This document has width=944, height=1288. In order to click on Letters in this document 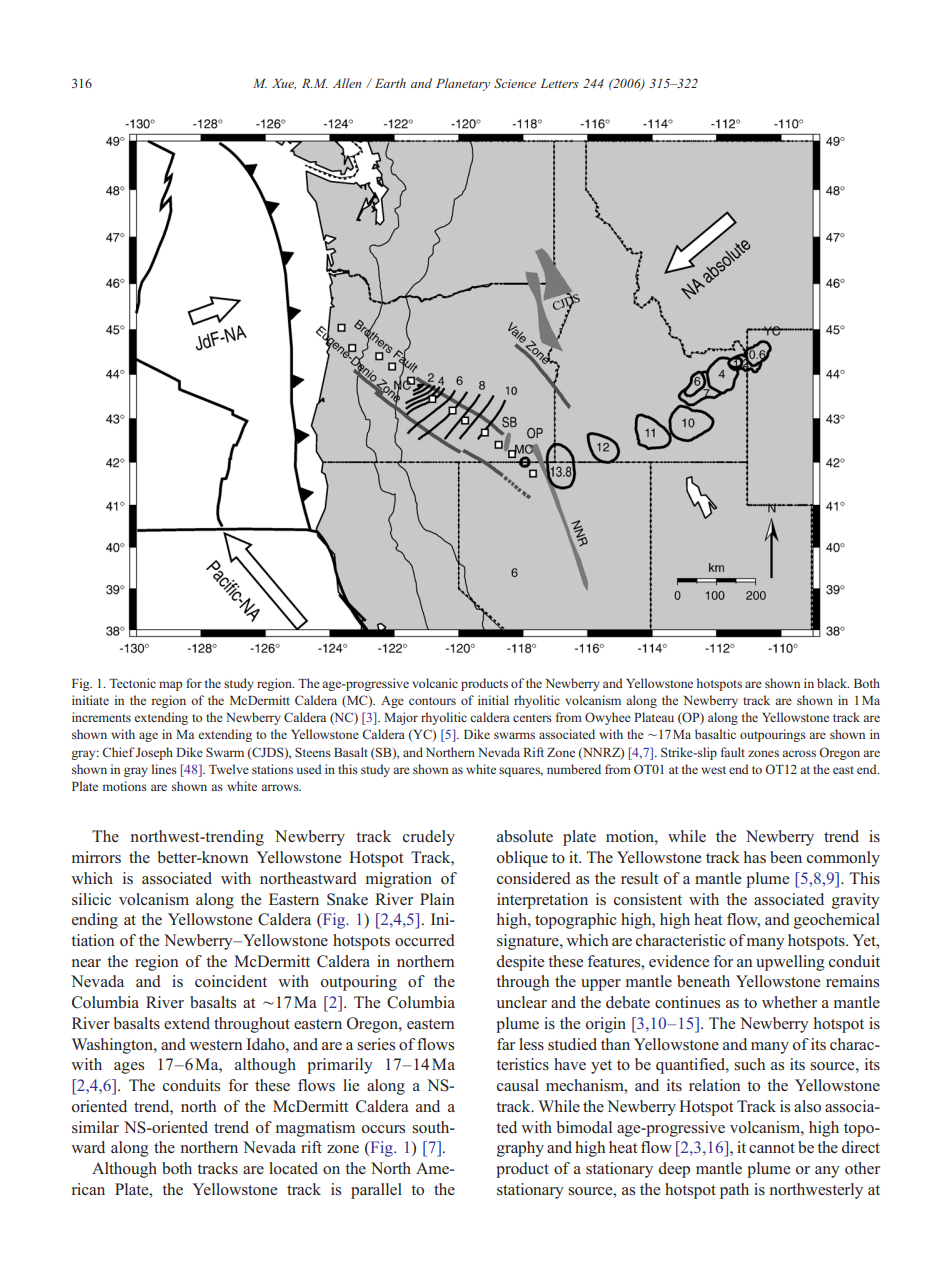, I will do `click(559, 83)`.
